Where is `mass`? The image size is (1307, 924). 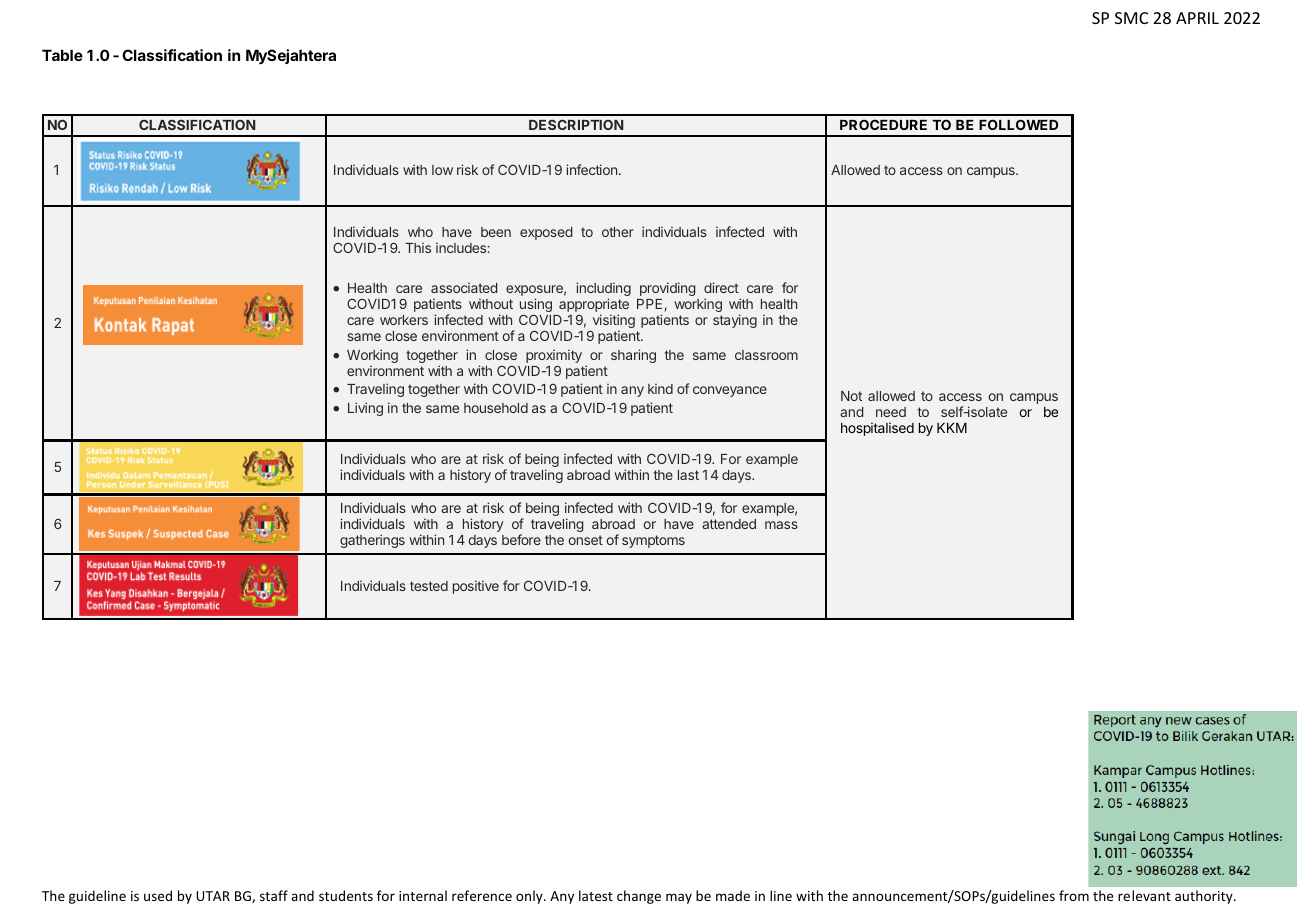
mass is located at coordinates (781, 525).
